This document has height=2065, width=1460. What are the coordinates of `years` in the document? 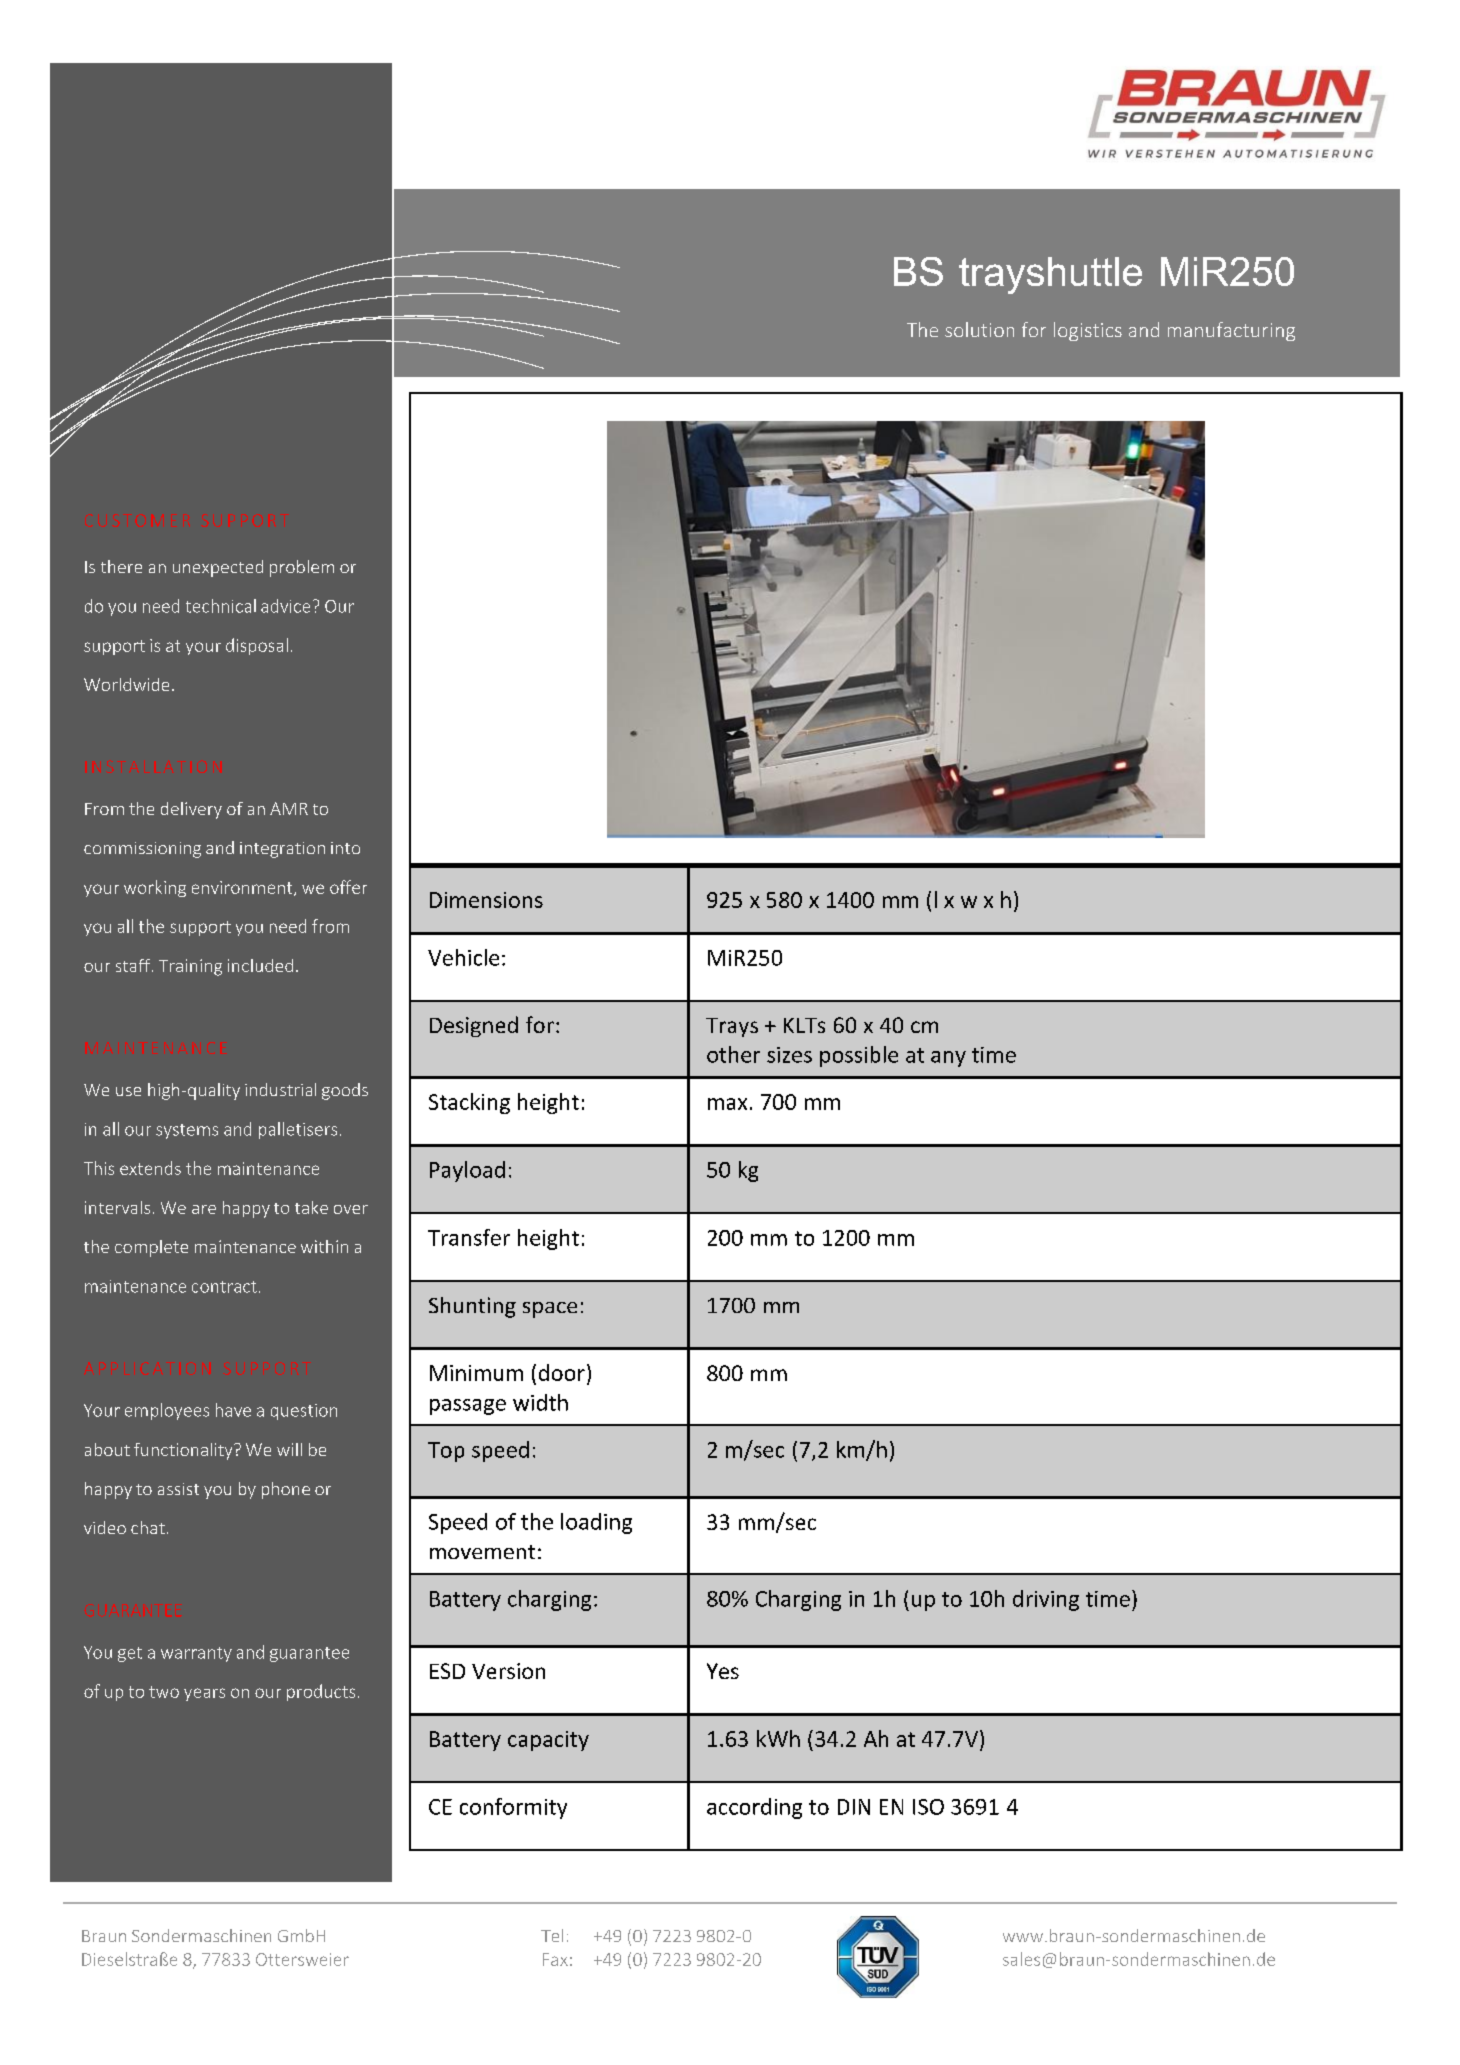 It's located at (204, 1694).
